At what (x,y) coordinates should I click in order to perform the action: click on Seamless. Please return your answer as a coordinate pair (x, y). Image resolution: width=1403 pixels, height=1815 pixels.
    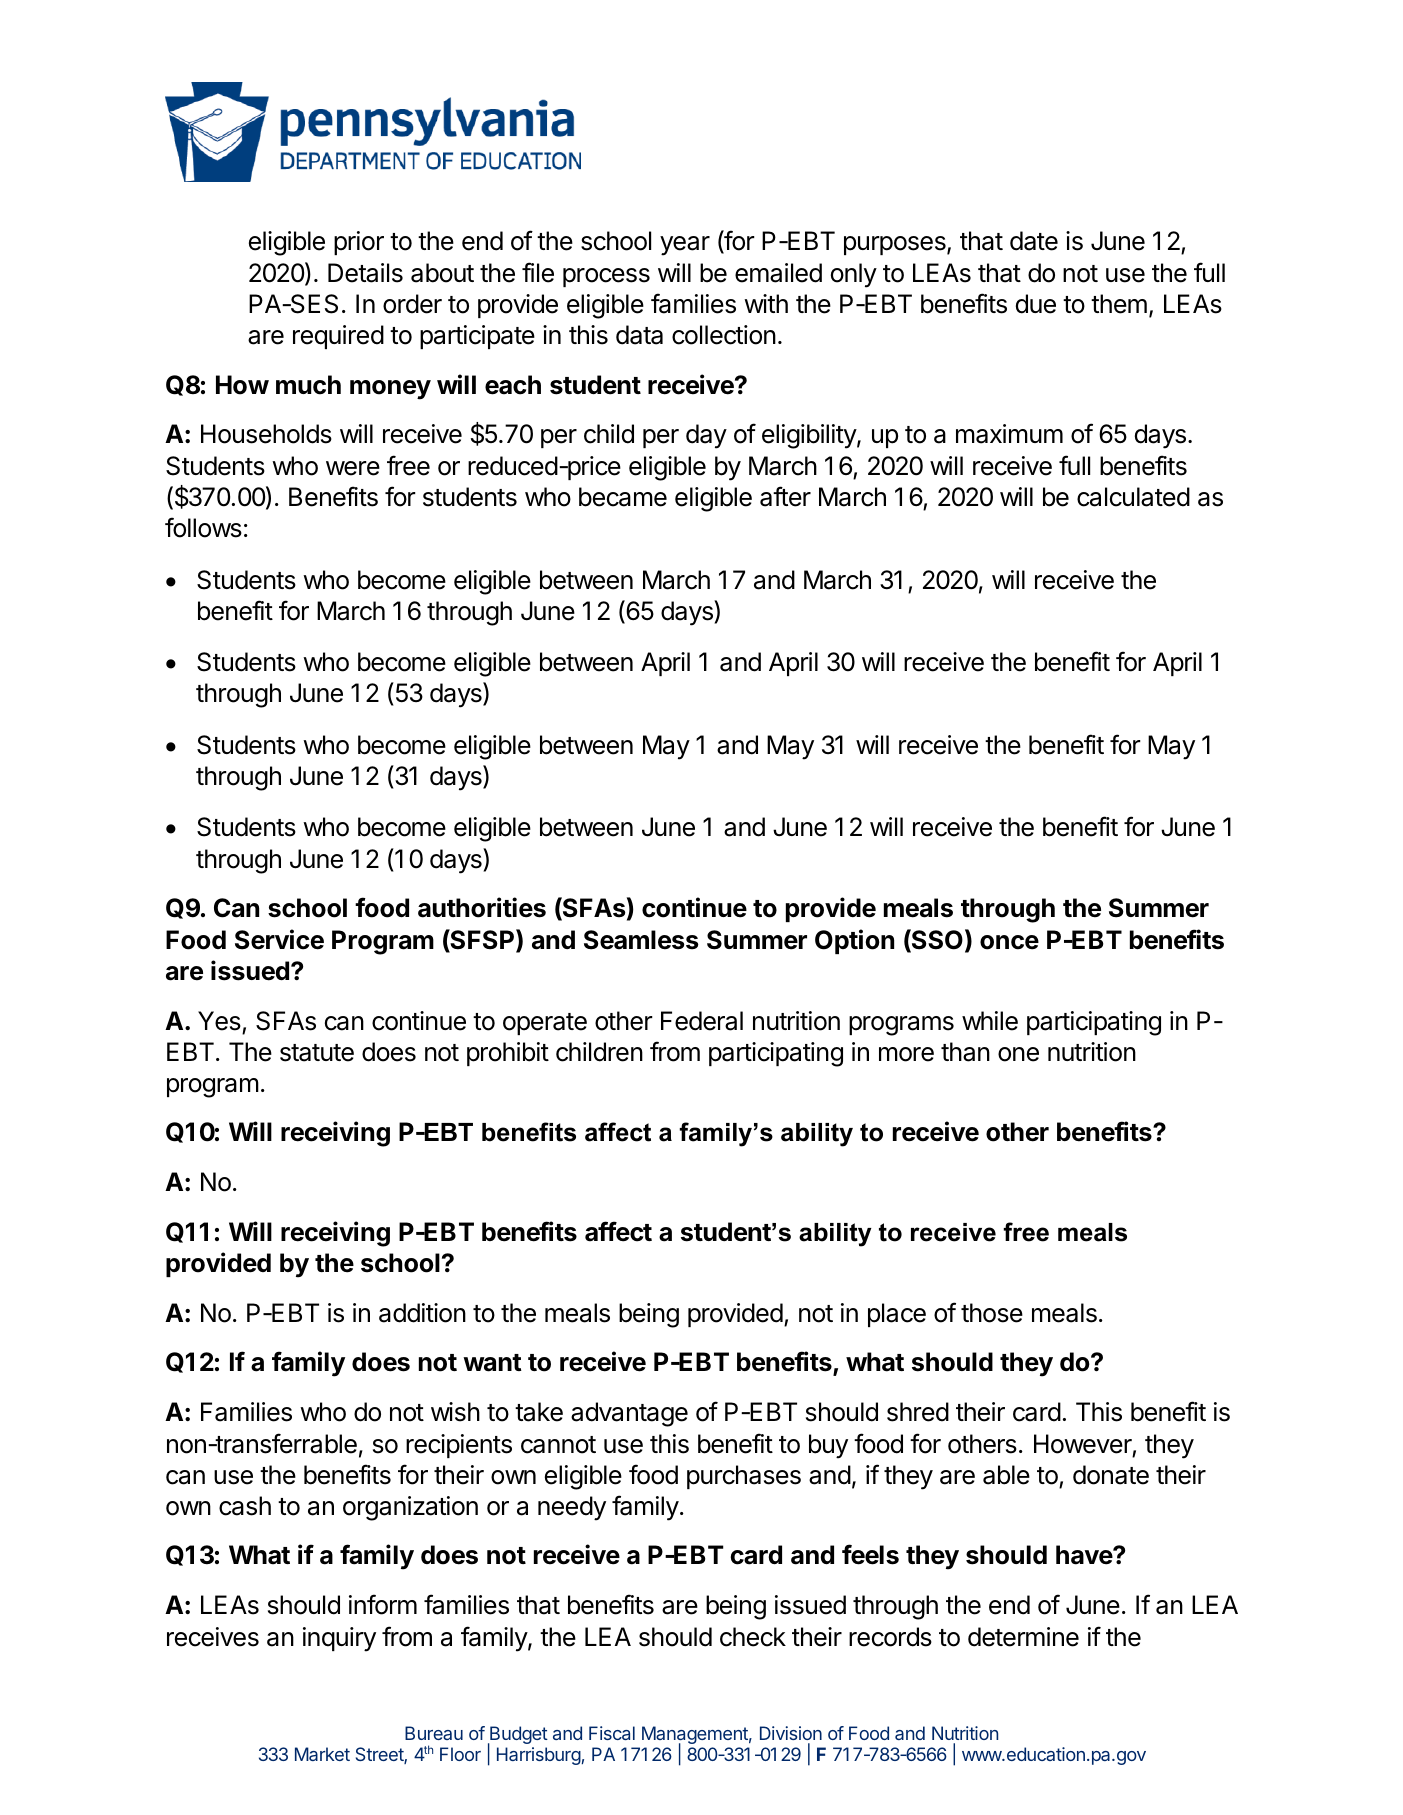
    Looking at the image, I should click on (641, 940).
